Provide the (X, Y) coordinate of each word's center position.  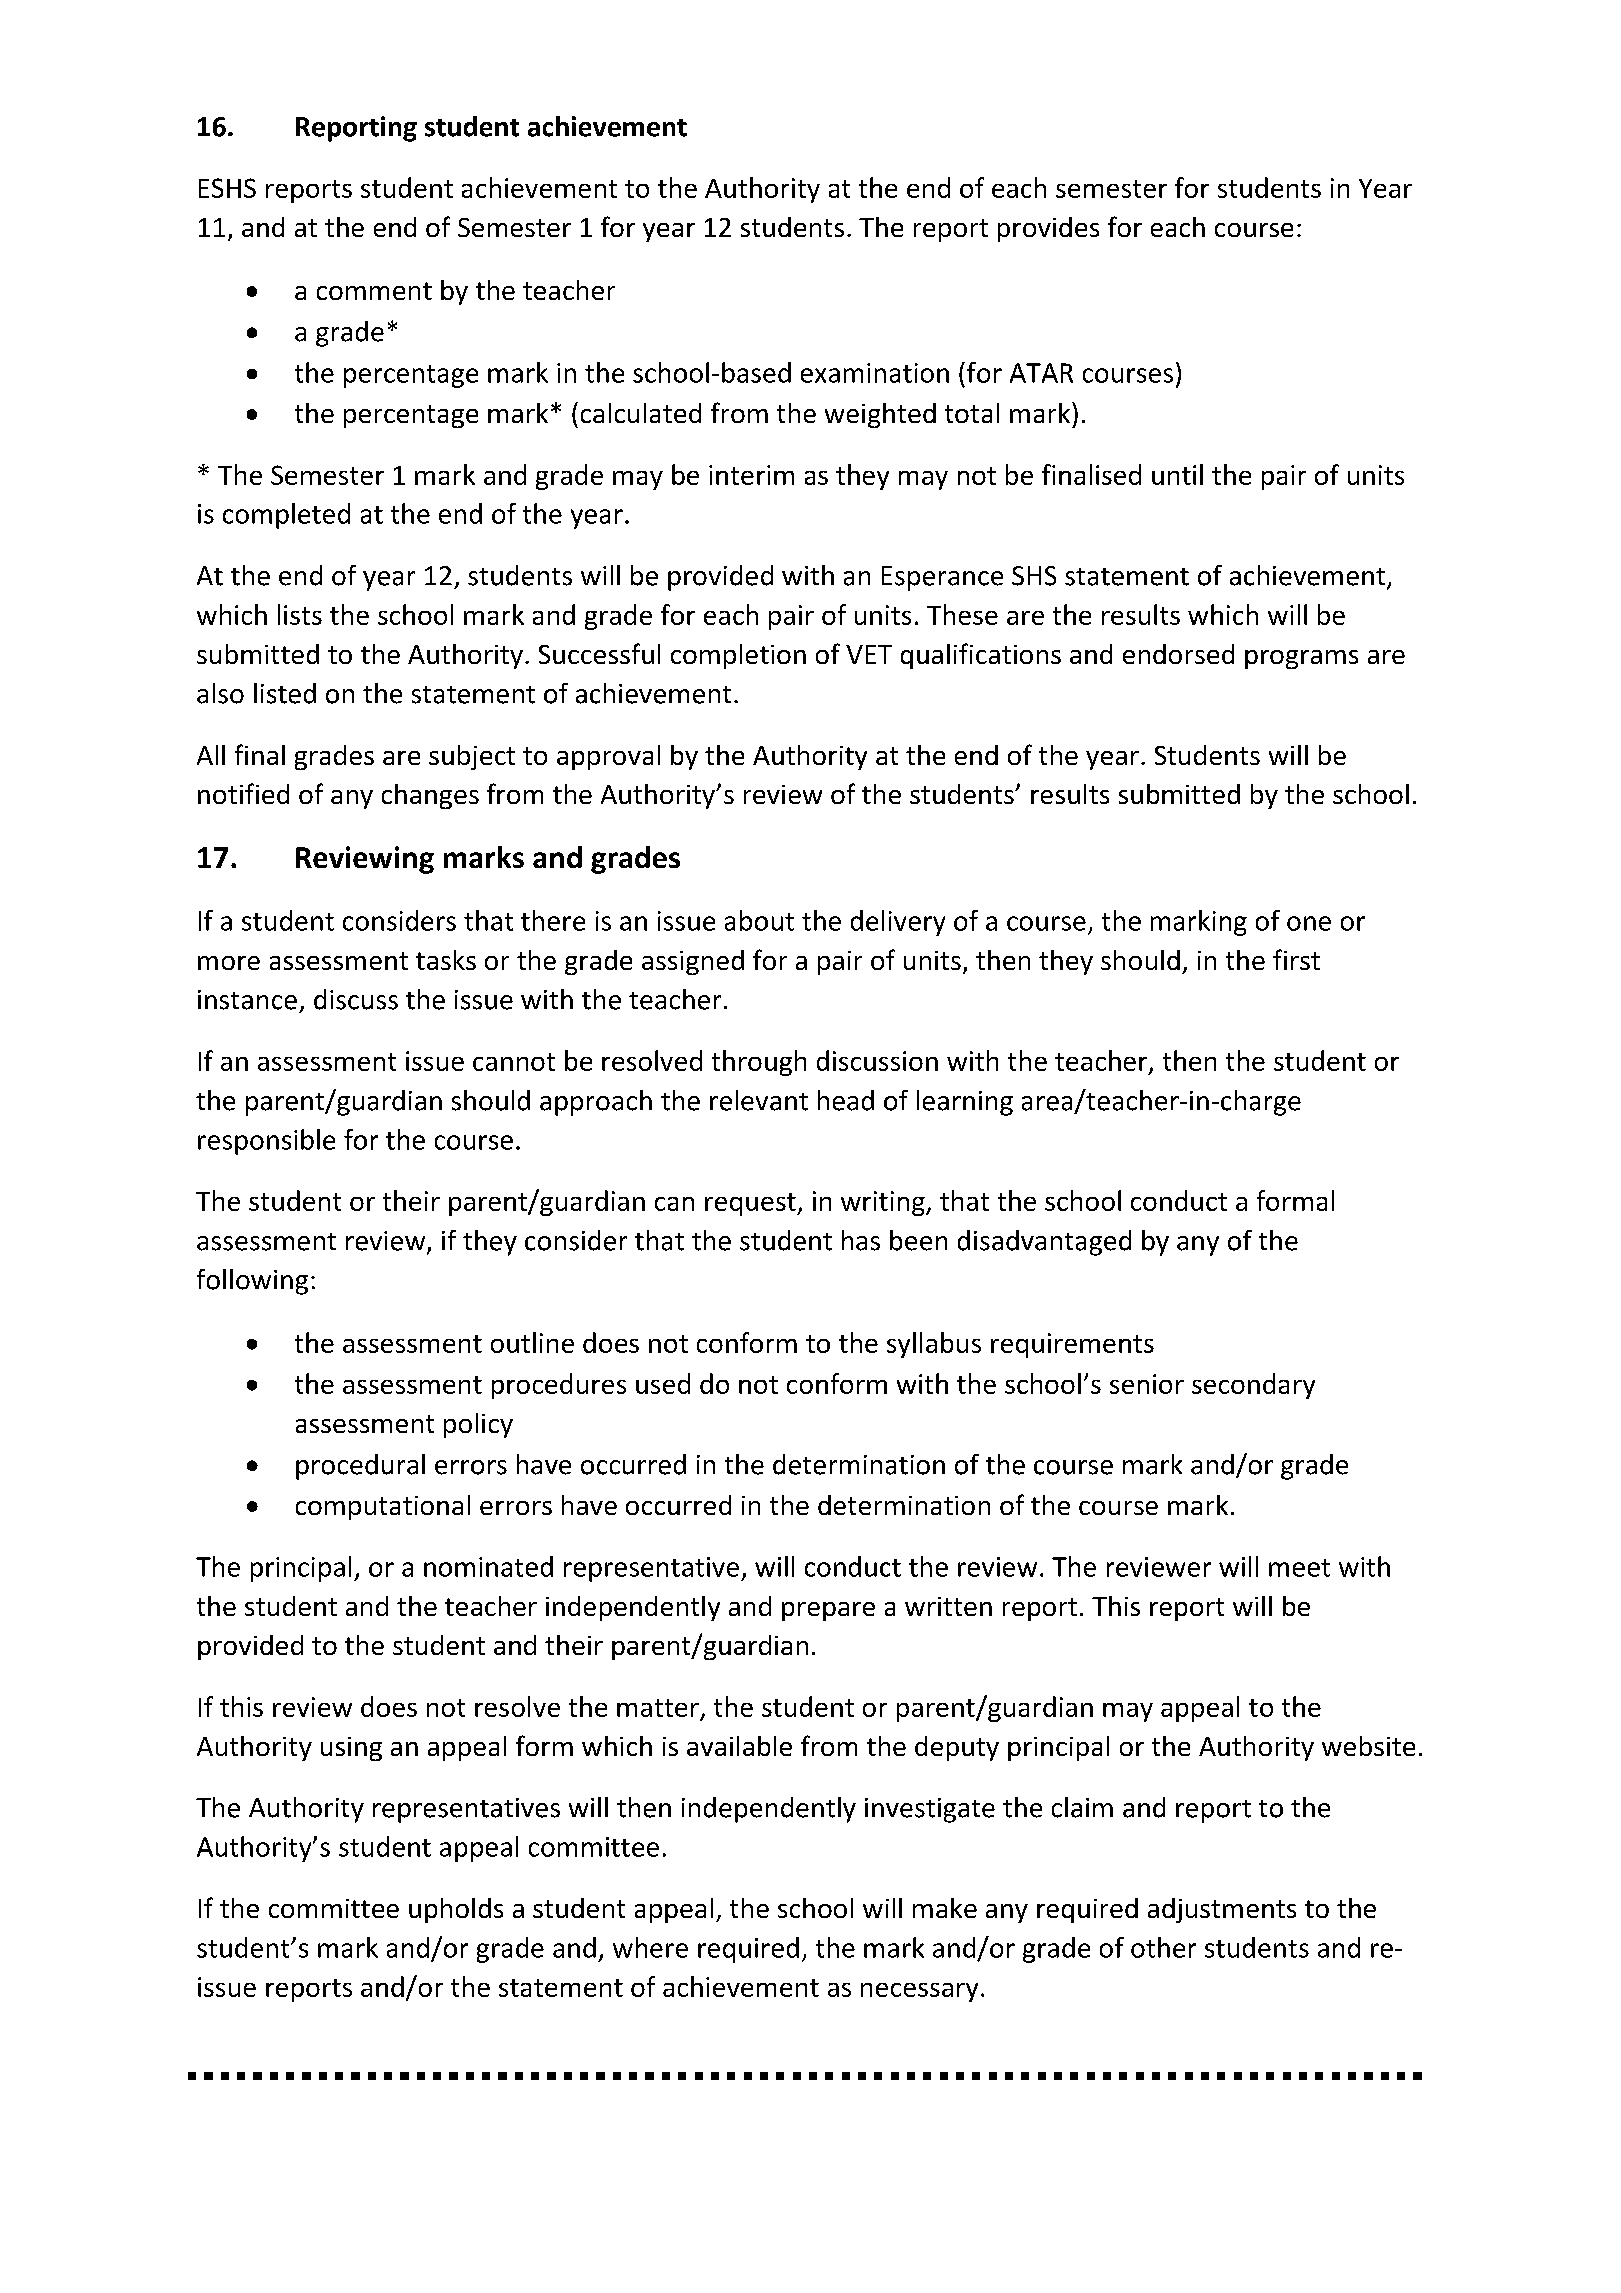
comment (374, 291)
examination (875, 373)
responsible (266, 1142)
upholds (456, 1910)
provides (1048, 229)
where (650, 1947)
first (1296, 959)
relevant (759, 1100)
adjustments (1222, 1910)
